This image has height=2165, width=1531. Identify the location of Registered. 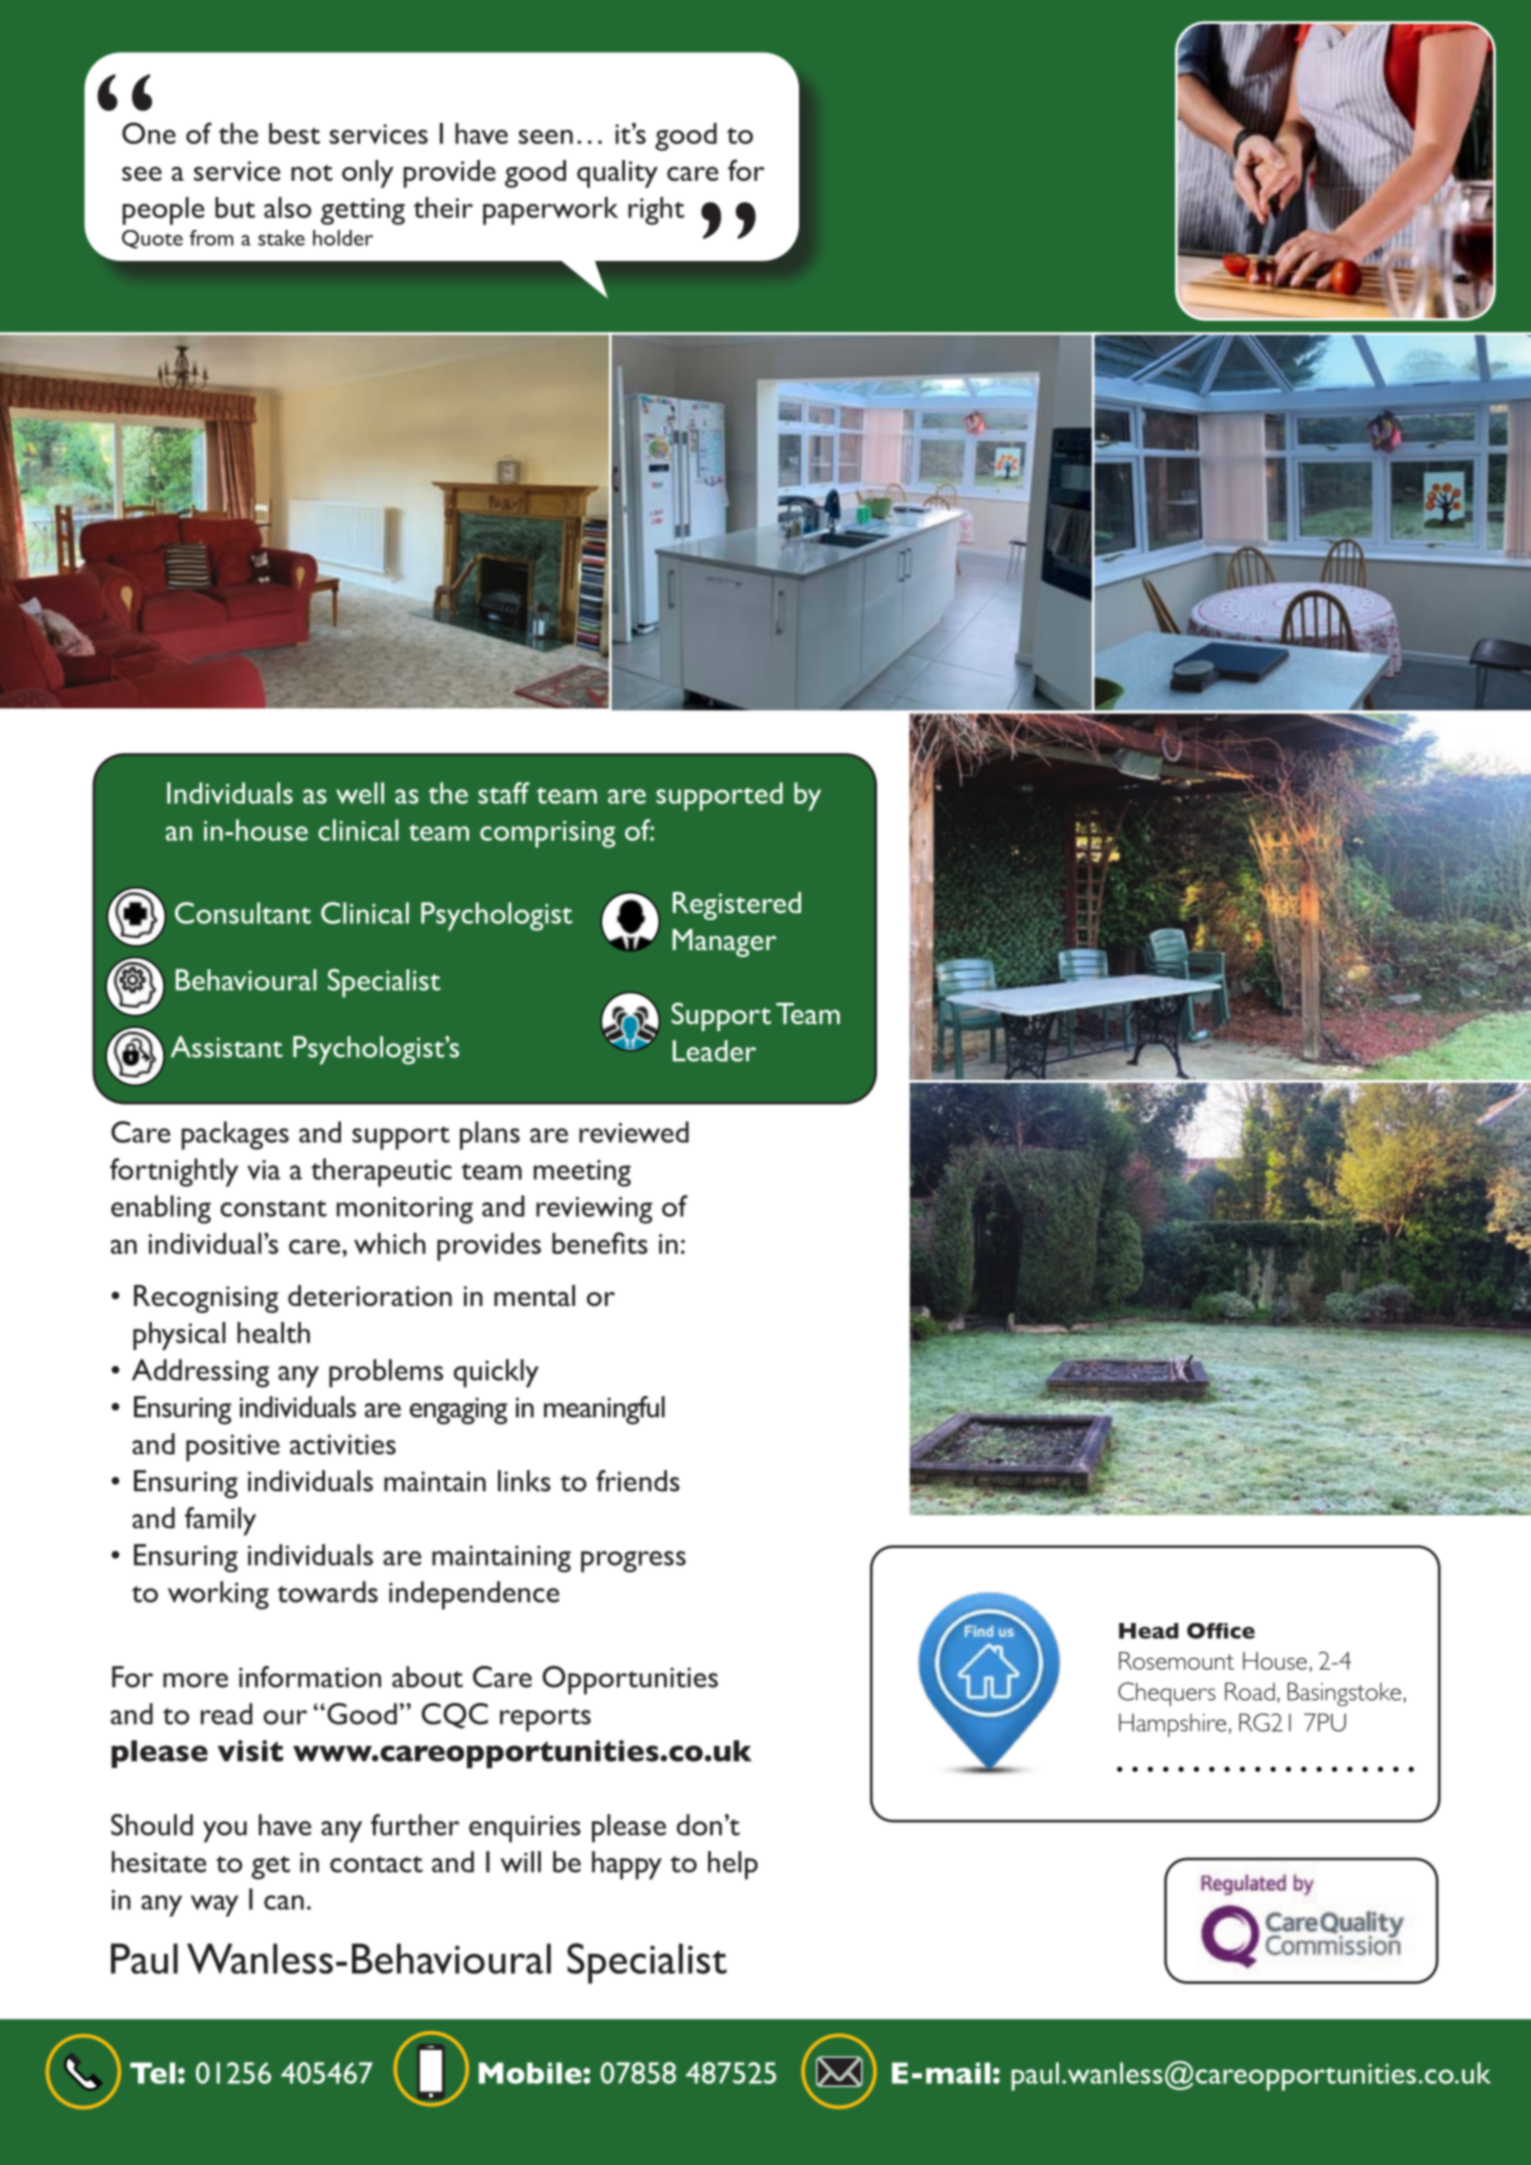
(737, 906).
